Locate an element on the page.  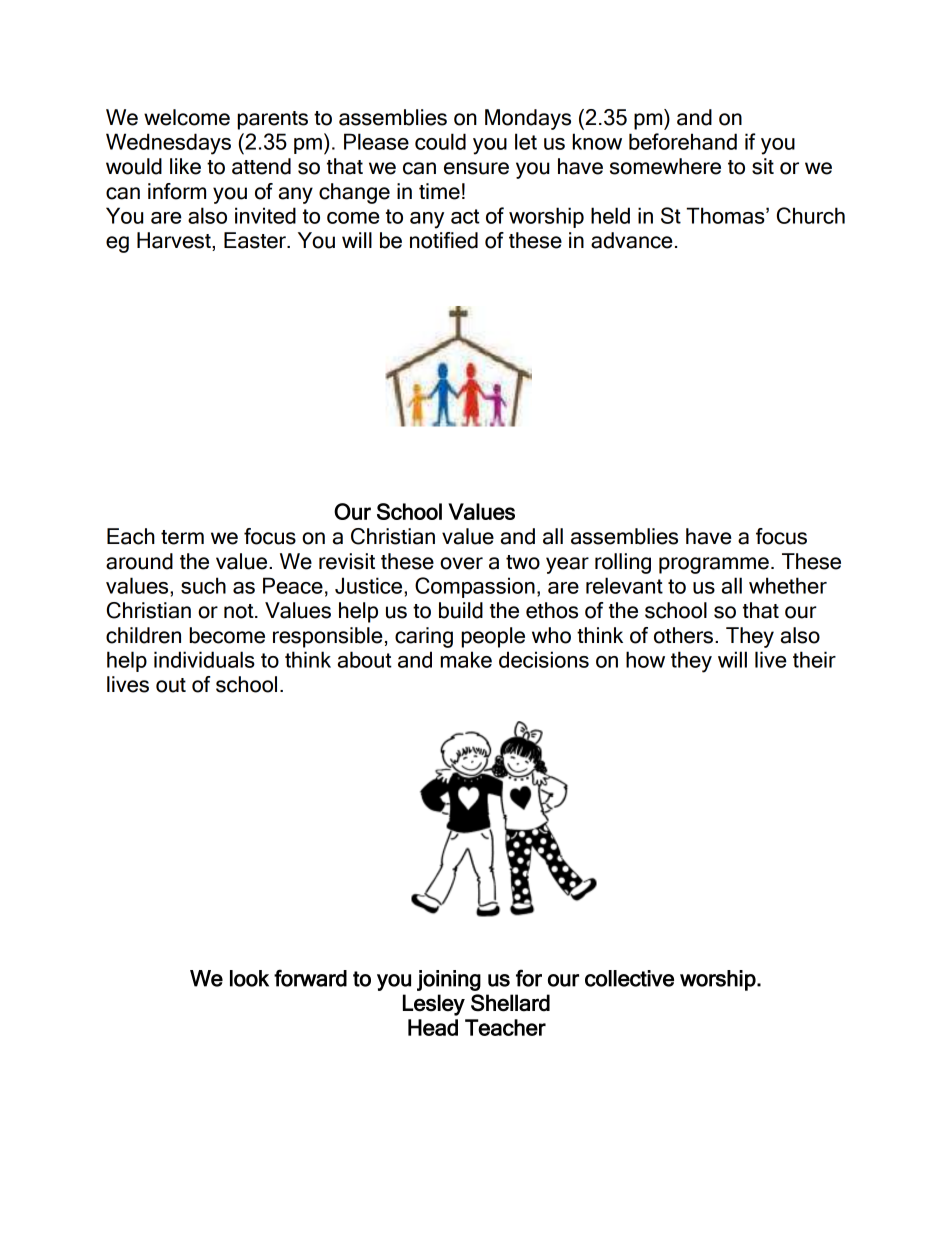
beforehand is located at coordinates (683, 141).
